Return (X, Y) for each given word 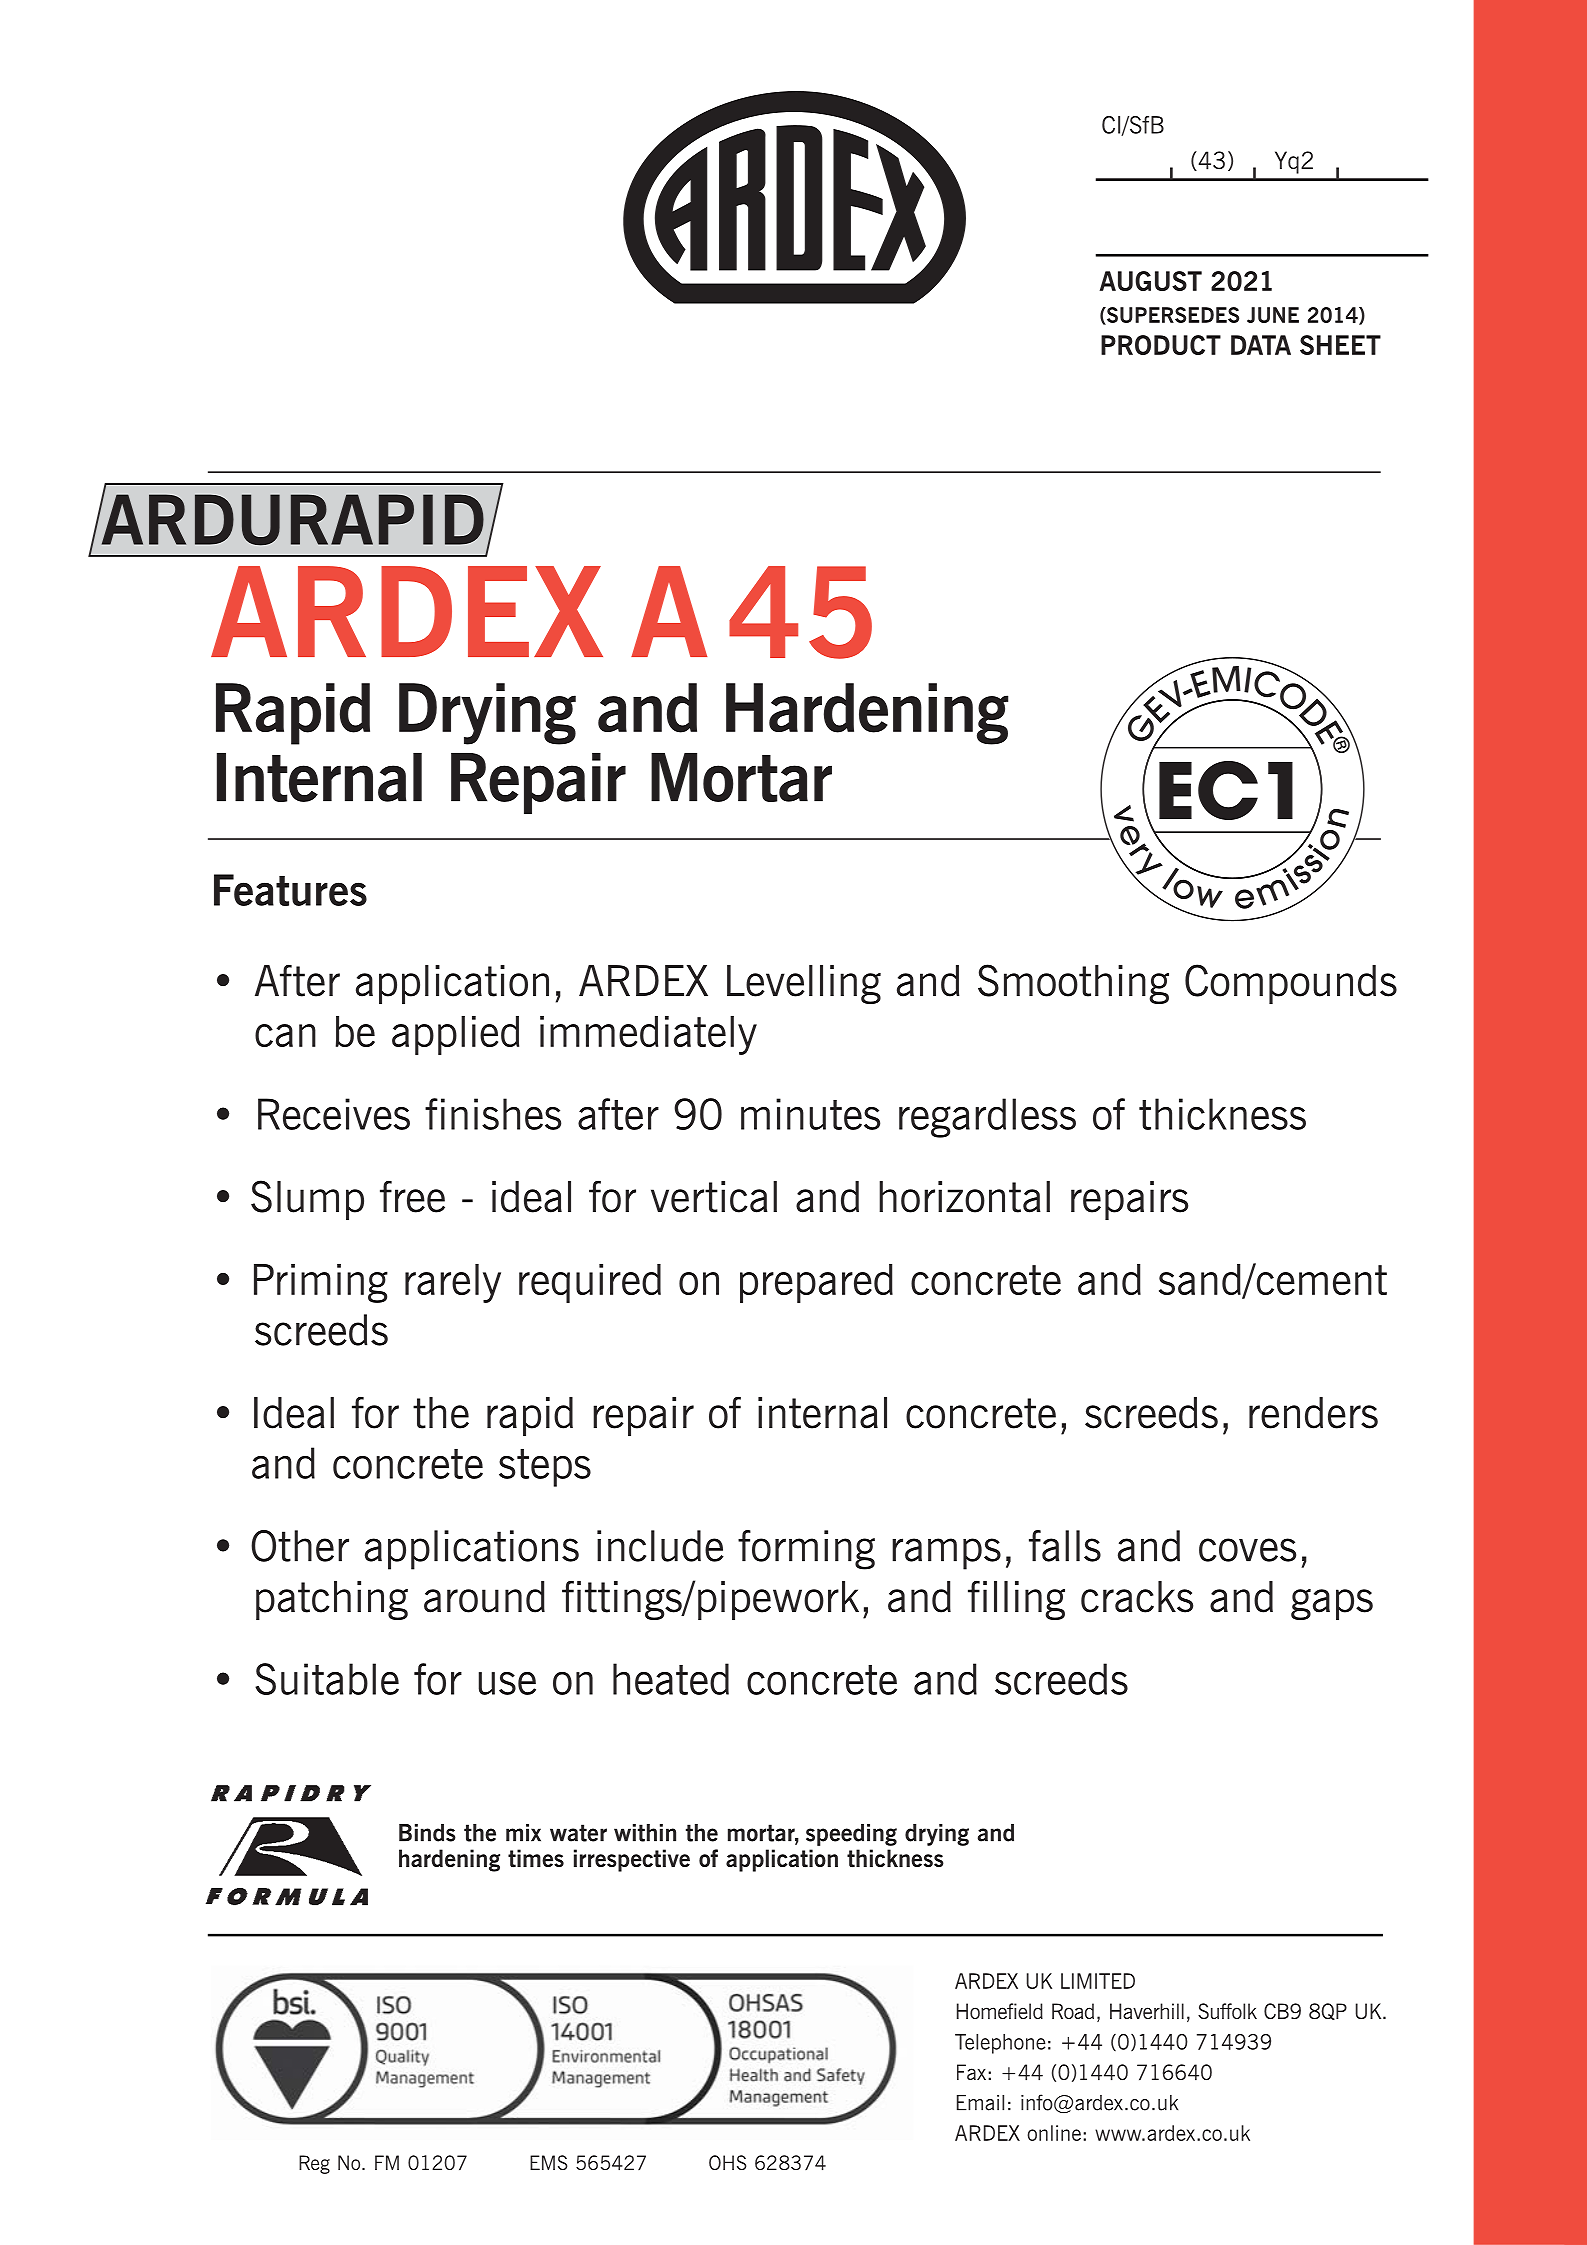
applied (455, 1035)
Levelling (804, 984)
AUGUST (1151, 281)
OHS (728, 2162)
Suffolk (1227, 2011)
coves (1247, 1550)
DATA (1261, 345)
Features (290, 890)
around (484, 1597)
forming (806, 1550)
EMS (549, 2162)
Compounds (1291, 984)
